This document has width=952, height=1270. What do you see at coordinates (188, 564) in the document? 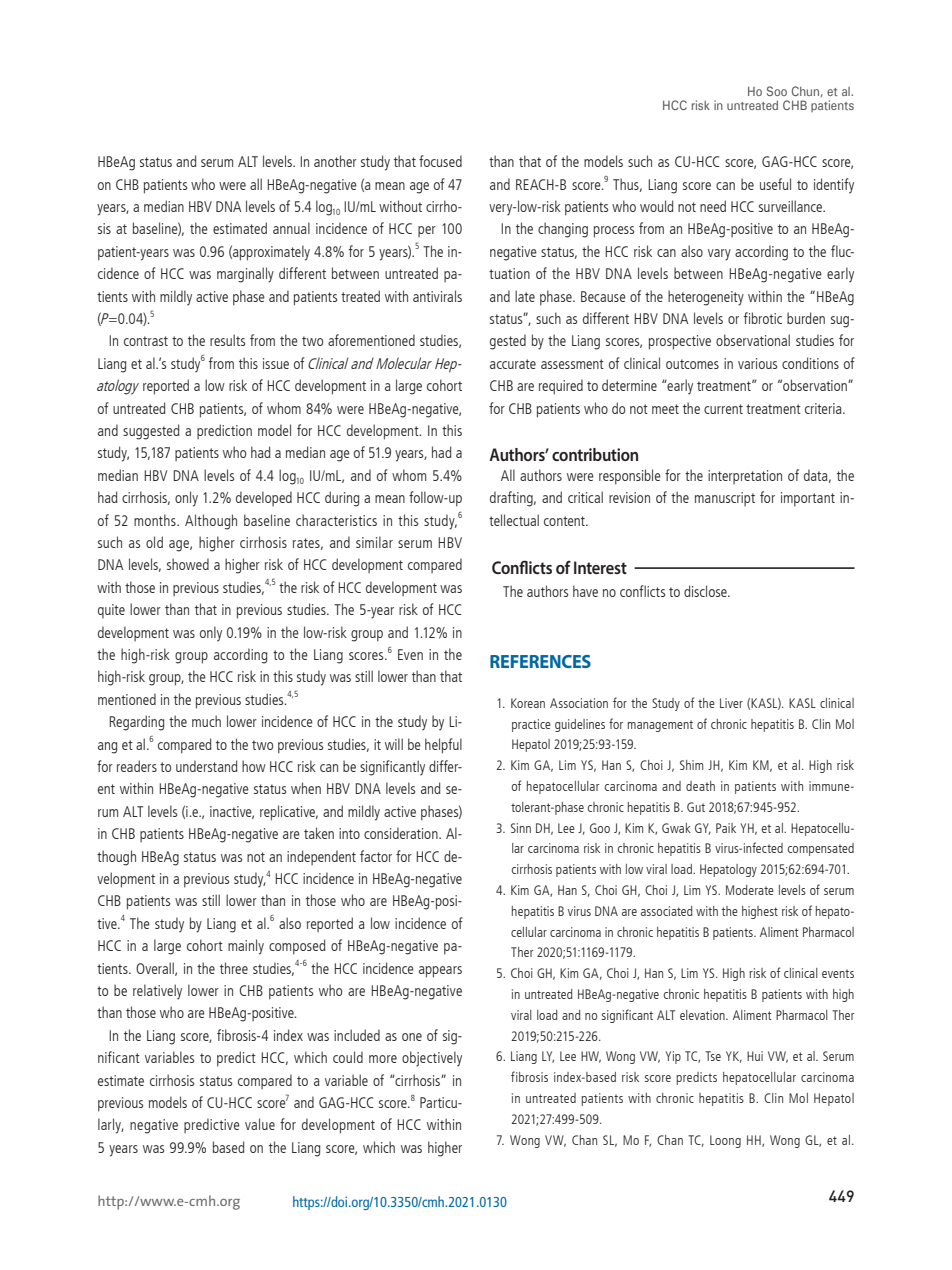
I see `showed` at bounding box center [188, 564].
